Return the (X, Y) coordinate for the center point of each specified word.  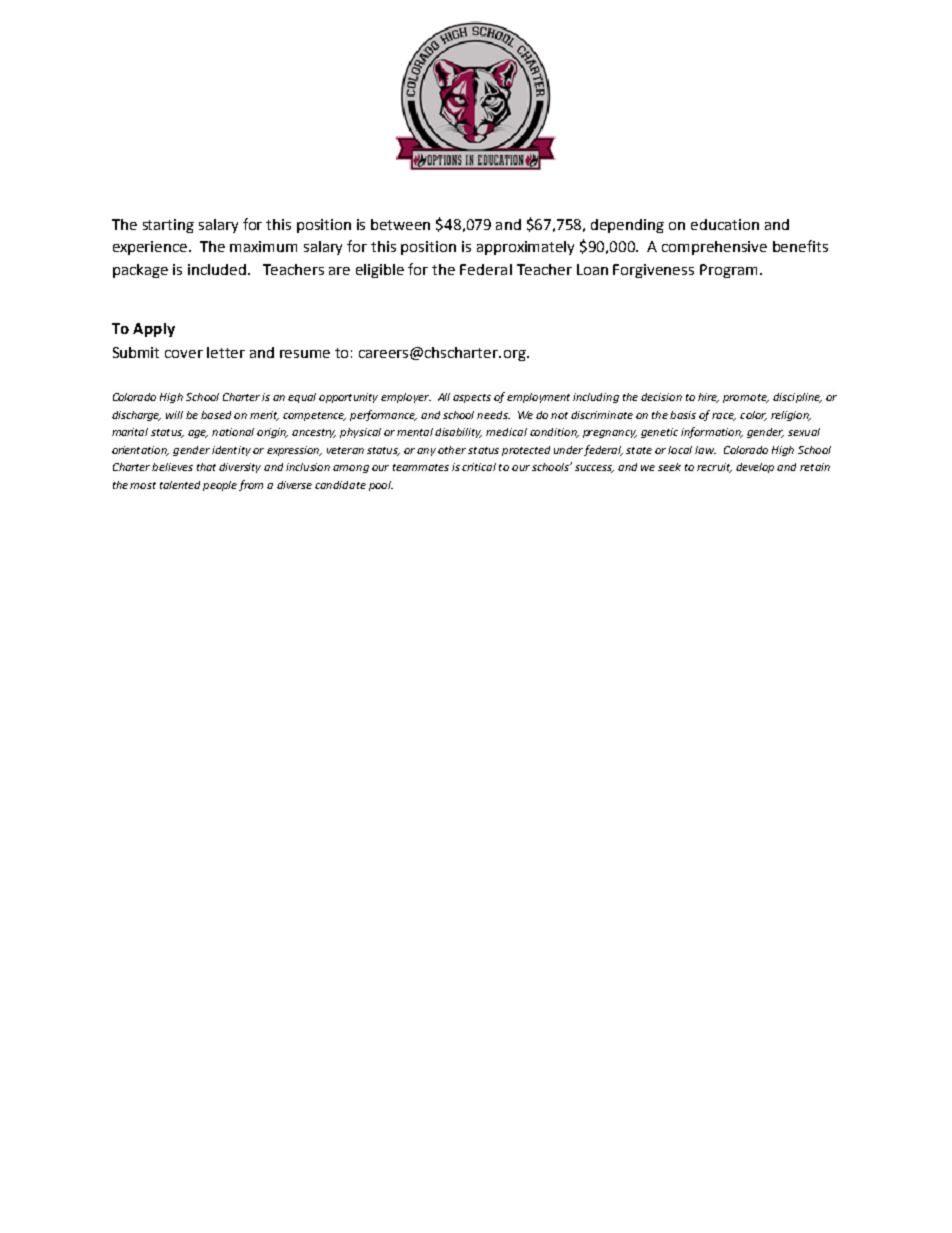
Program (728, 271)
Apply (154, 330)
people (220, 486)
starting (168, 226)
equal (302, 398)
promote (746, 398)
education (725, 224)
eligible (380, 271)
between (400, 224)
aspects (472, 398)
